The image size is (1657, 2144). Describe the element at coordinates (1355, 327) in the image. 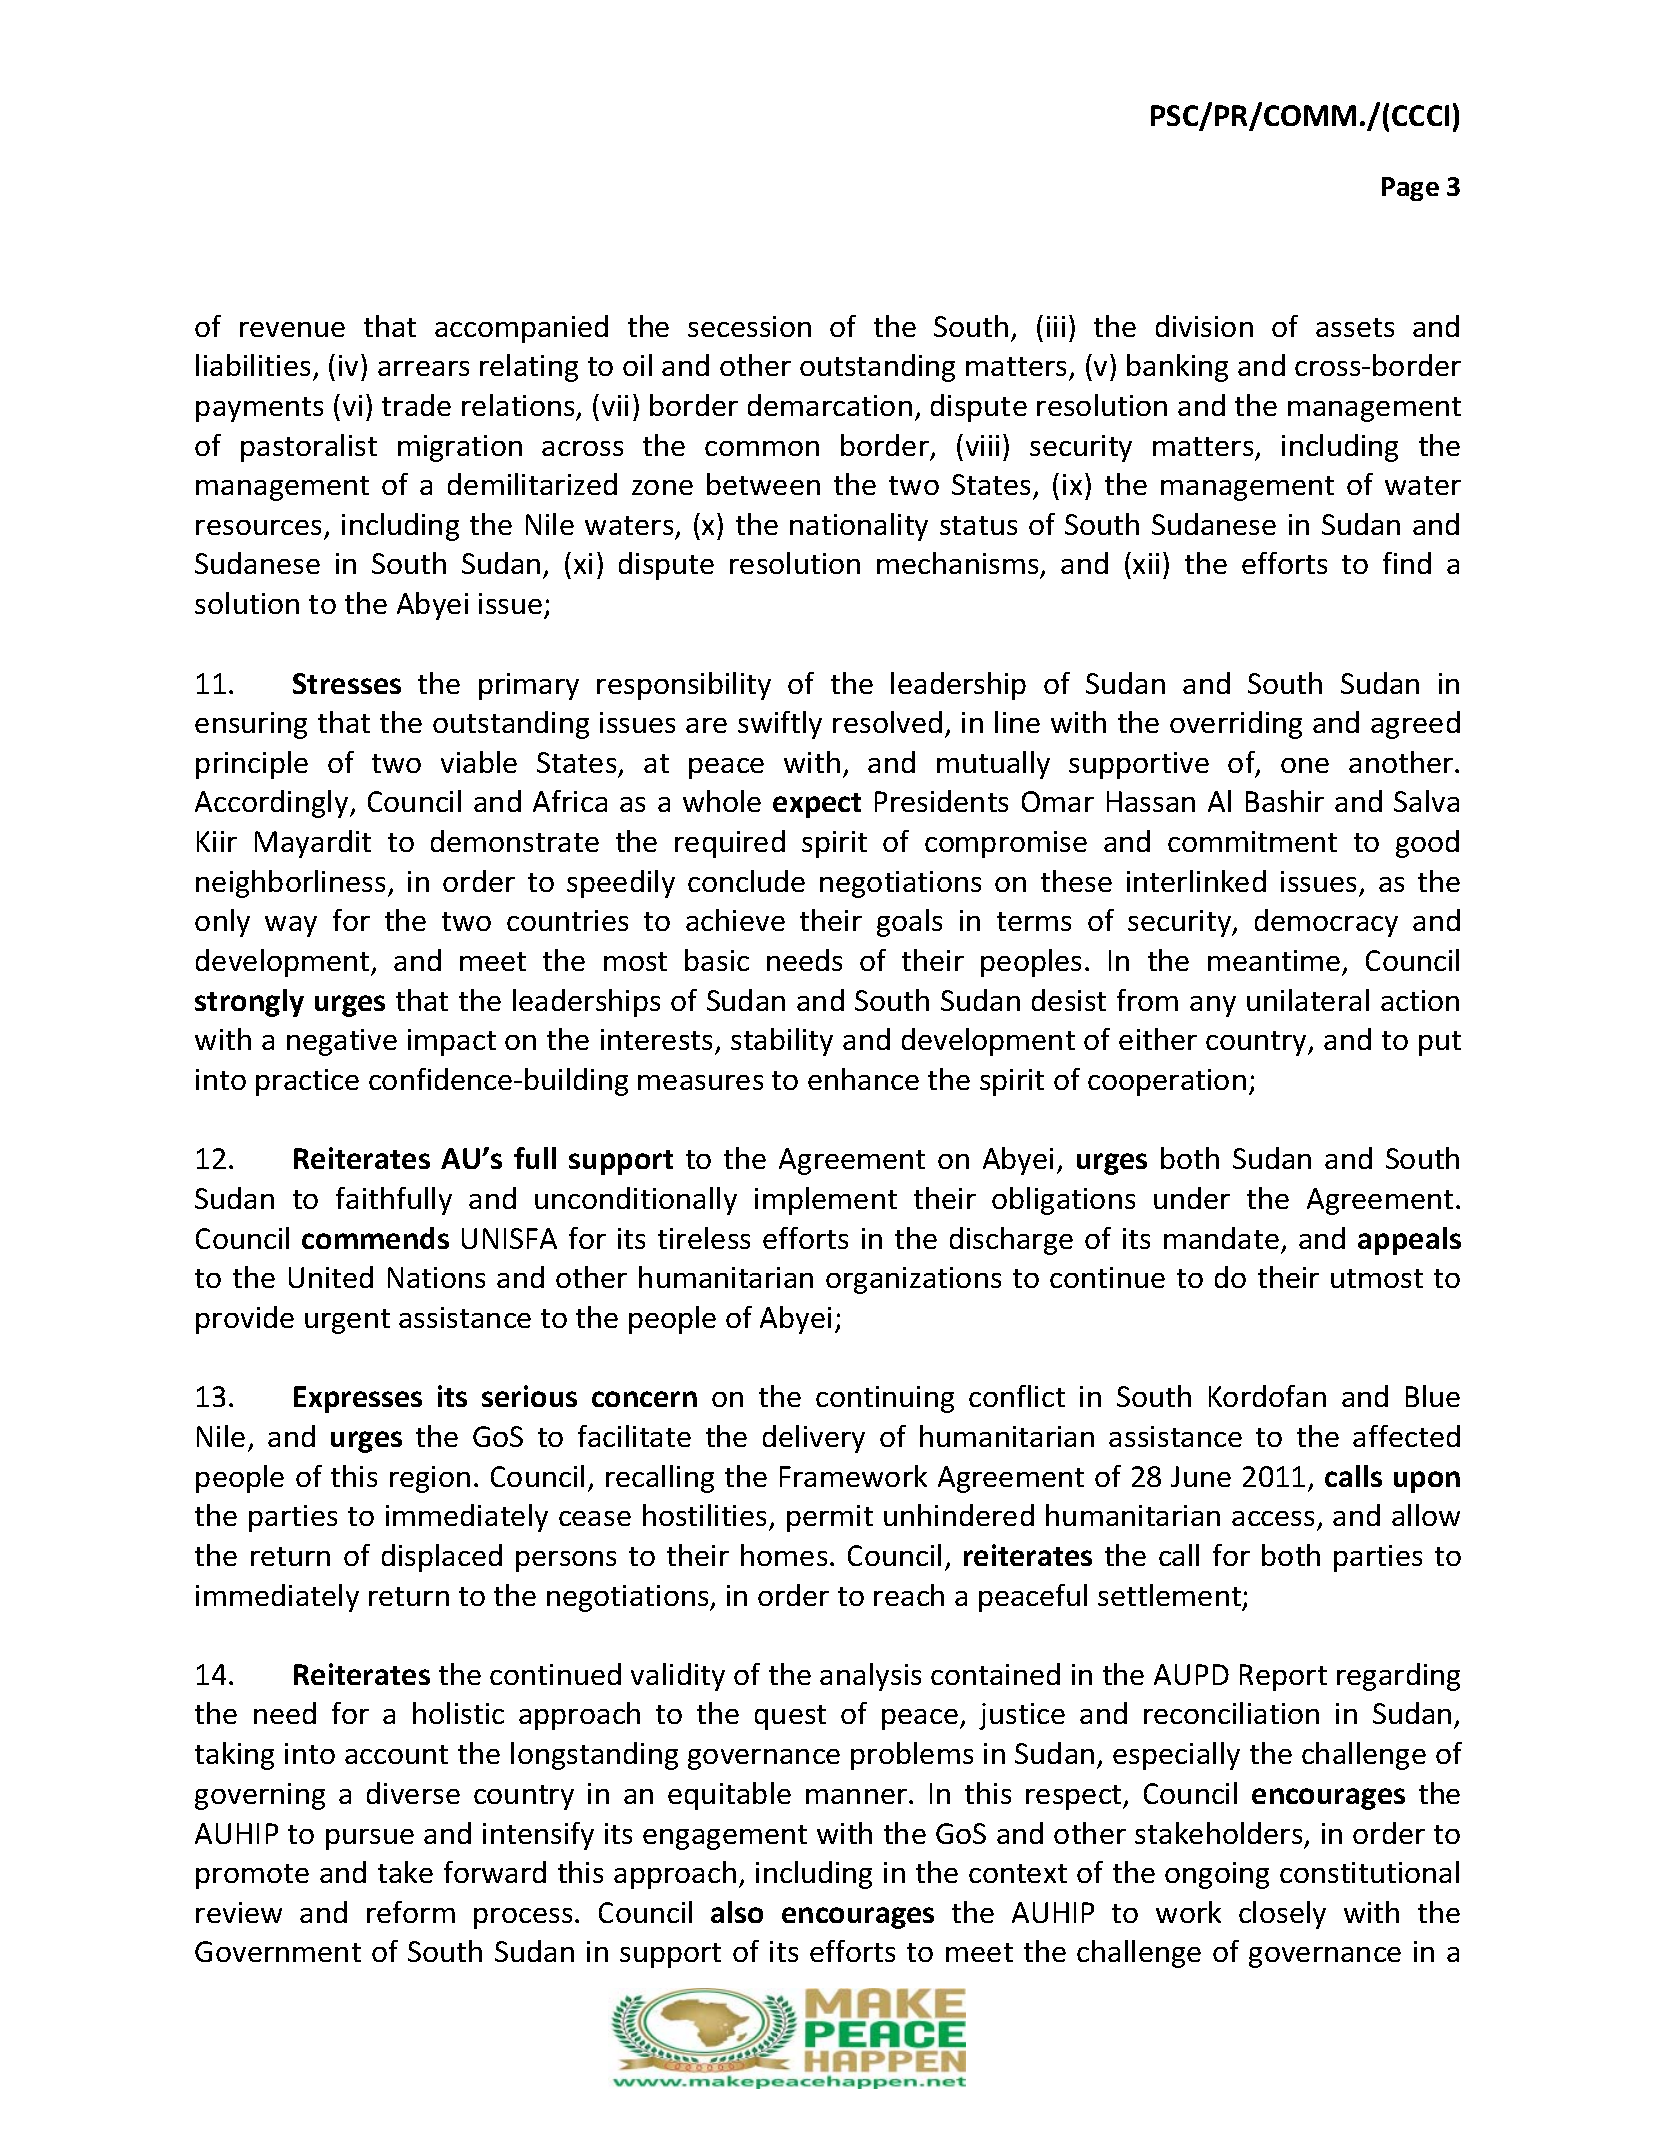

I see `assets` at that location.
